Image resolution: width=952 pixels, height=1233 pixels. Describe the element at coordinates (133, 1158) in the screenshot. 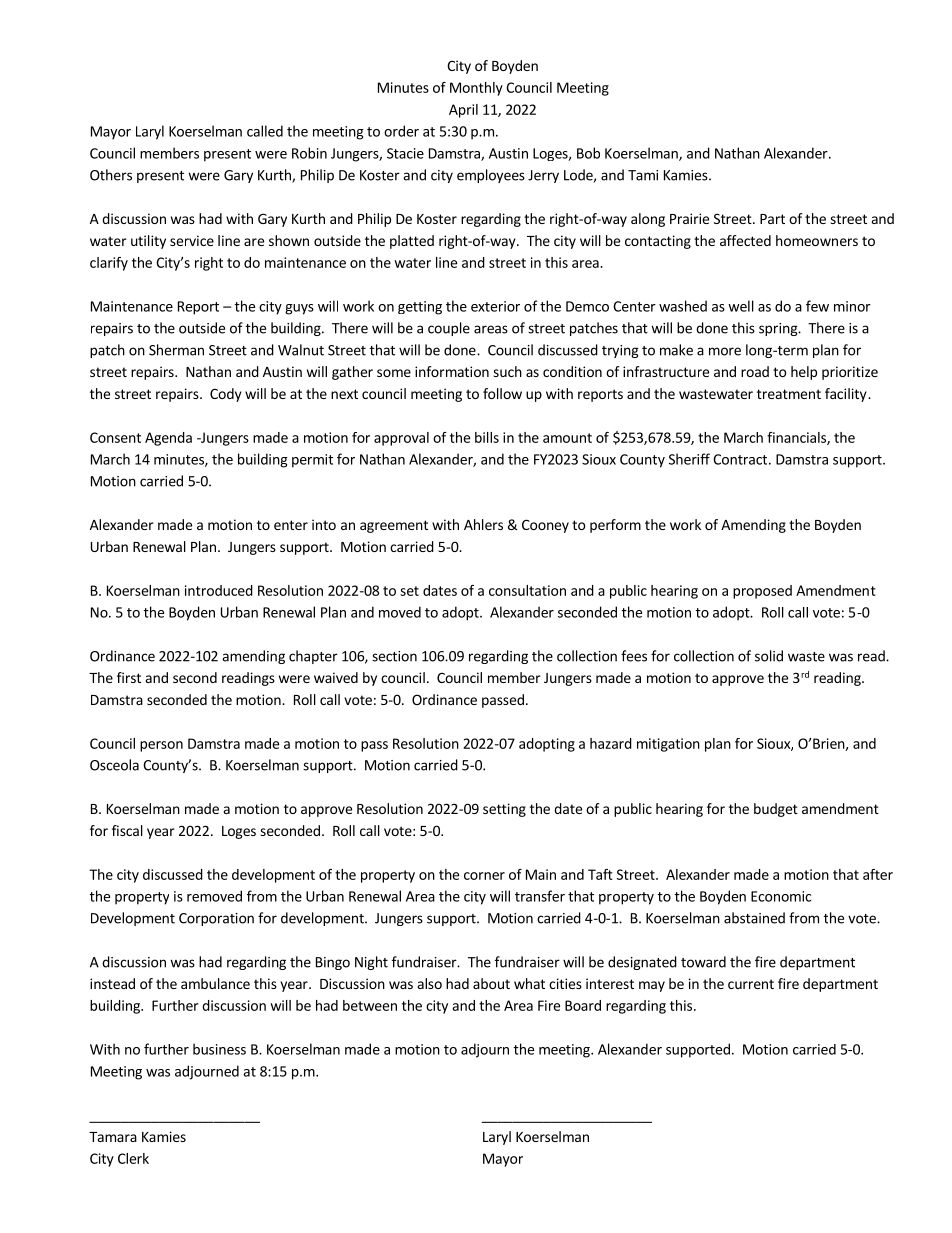

I see `Clerk` at that location.
